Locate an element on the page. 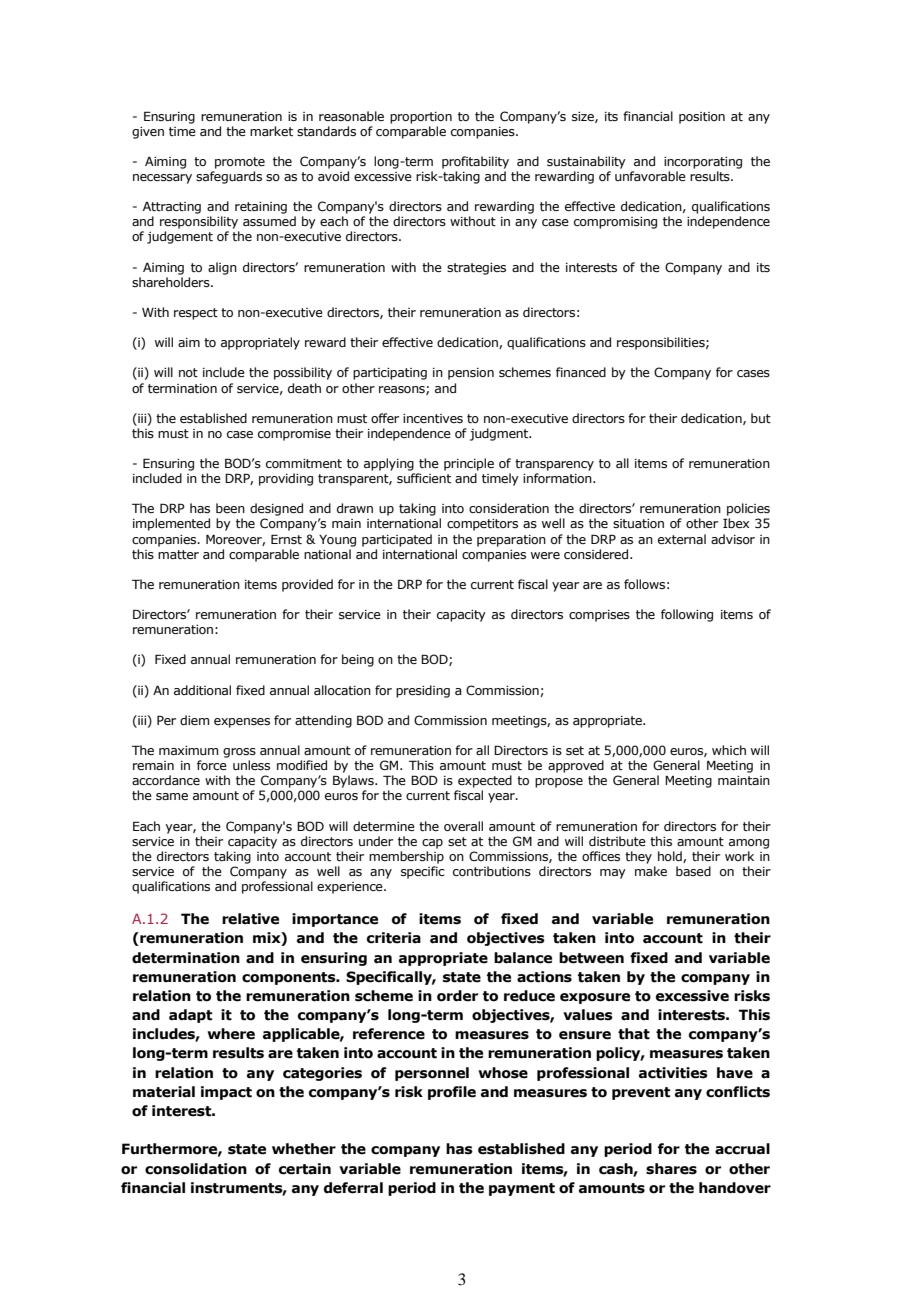 This image has height=1308, width=924. profitability is located at coordinates (475, 162).
